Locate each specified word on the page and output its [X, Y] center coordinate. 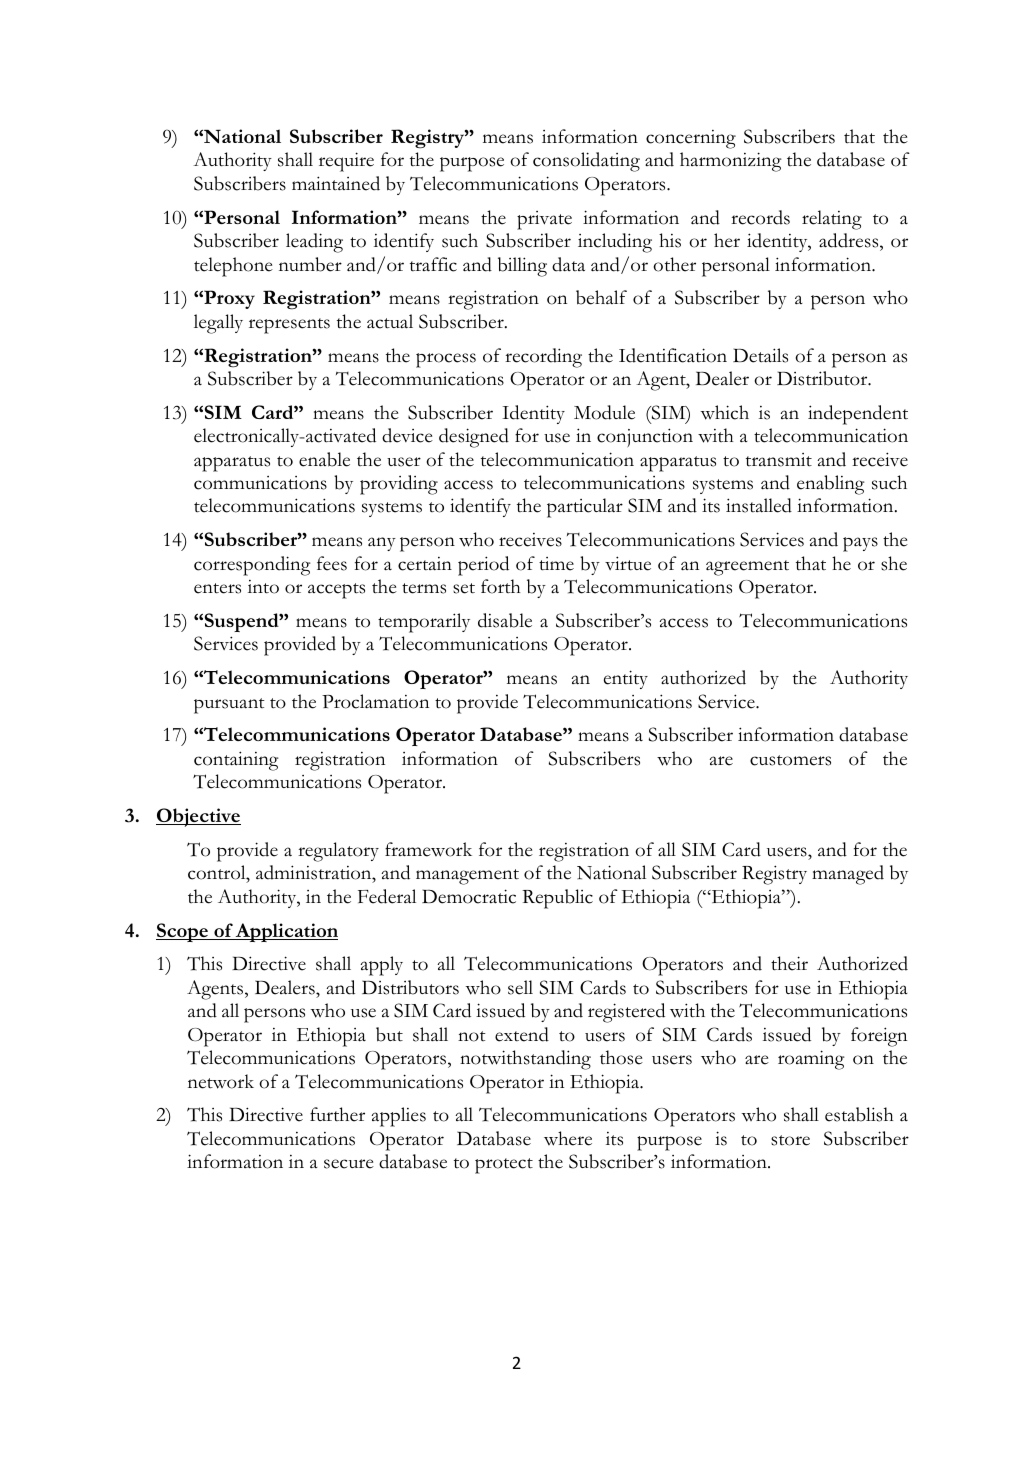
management [467, 877]
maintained [336, 183]
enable [324, 459]
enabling [831, 485]
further [337, 1114]
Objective [198, 817]
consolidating [586, 162]
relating [832, 220]
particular [585, 508]
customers [790, 760]
